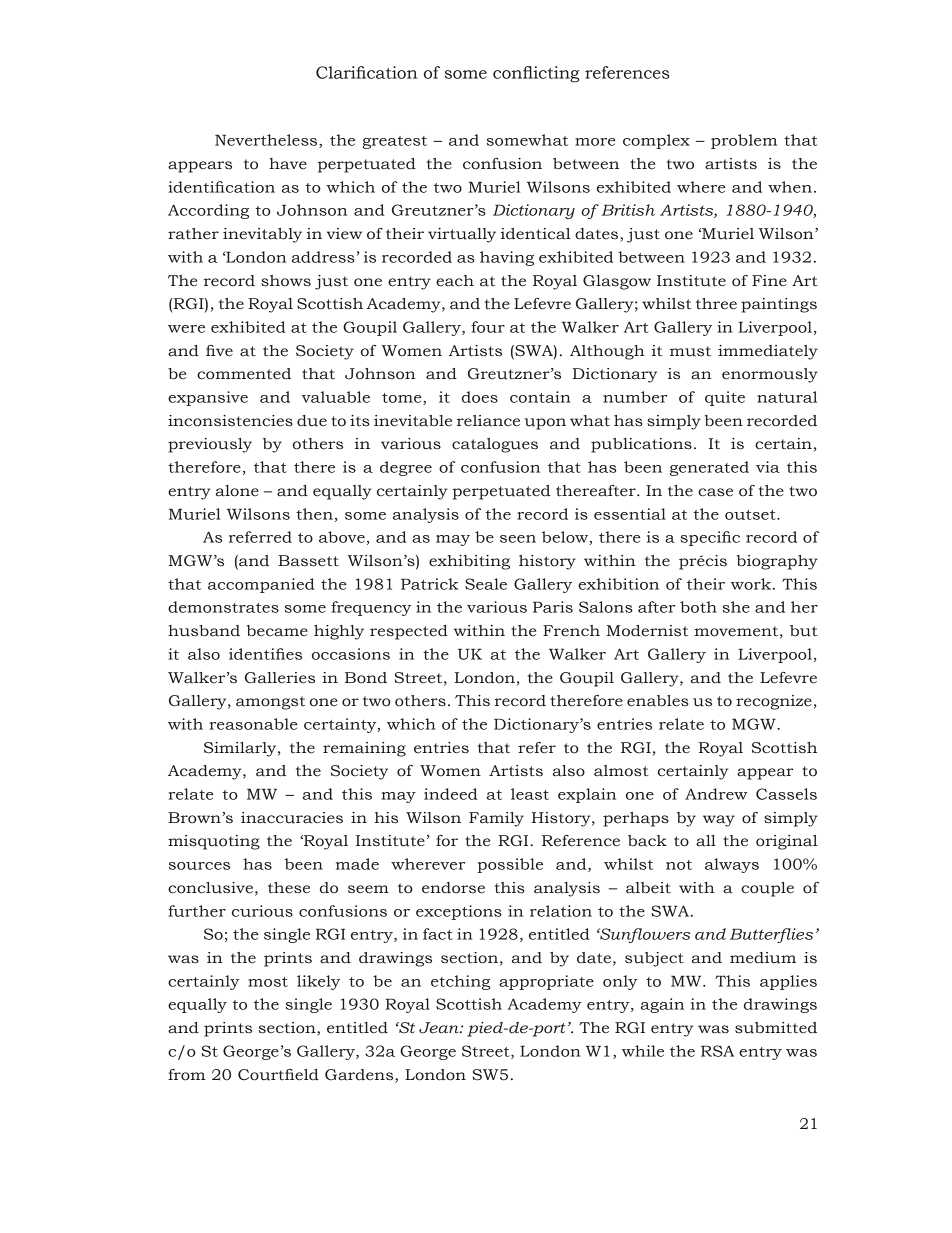 This page has width=952, height=1233. What do you see at coordinates (292, 818) in the page?
I see `inaccuracies` at bounding box center [292, 818].
